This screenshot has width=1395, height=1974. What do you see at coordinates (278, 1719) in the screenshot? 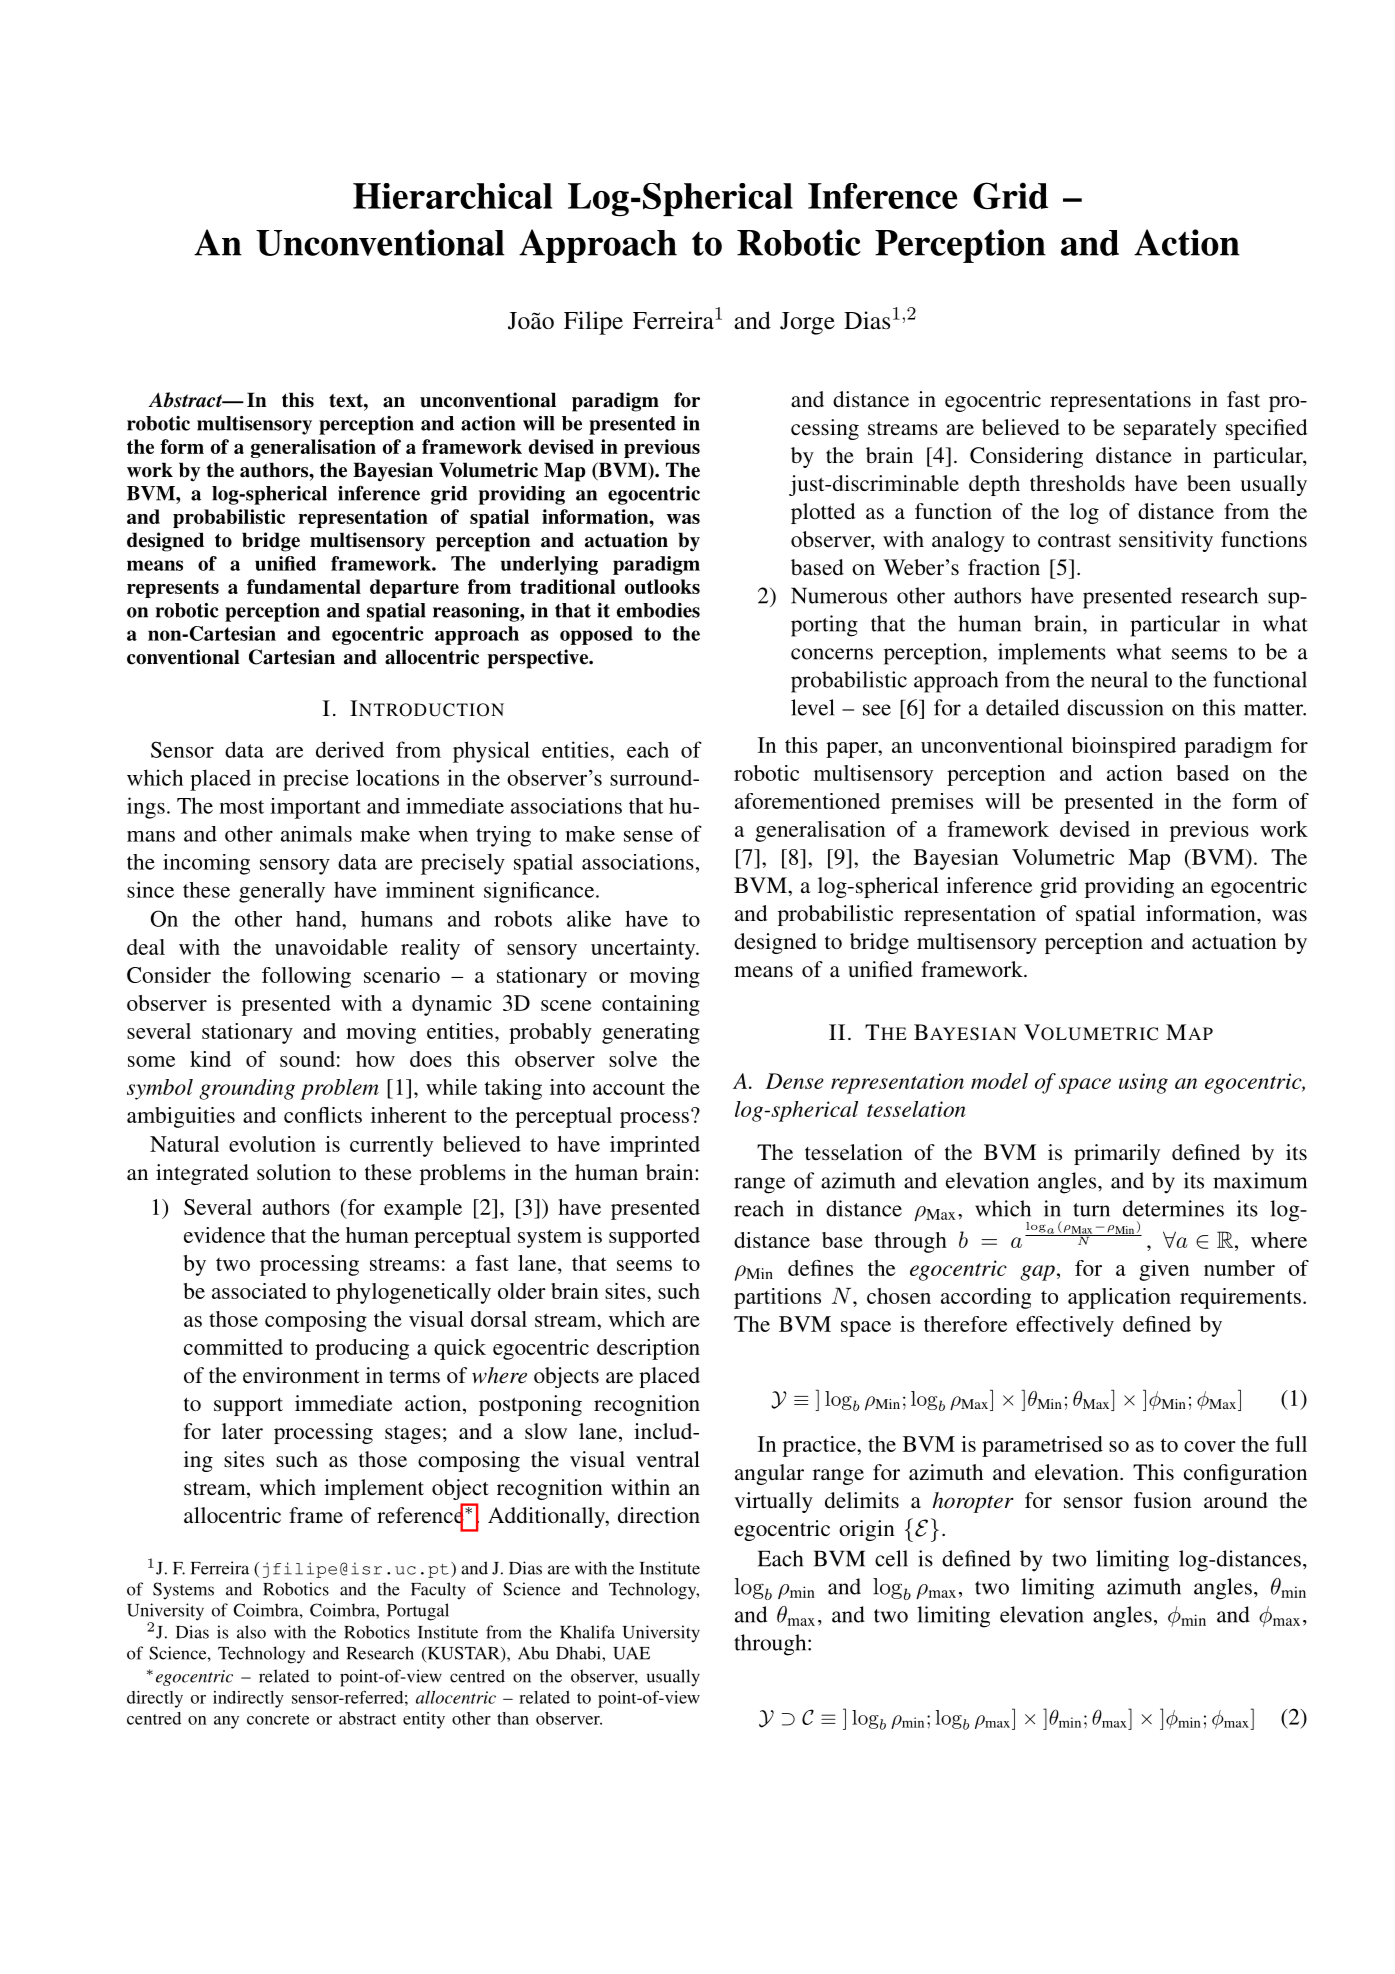
I see `concrete` at bounding box center [278, 1719].
